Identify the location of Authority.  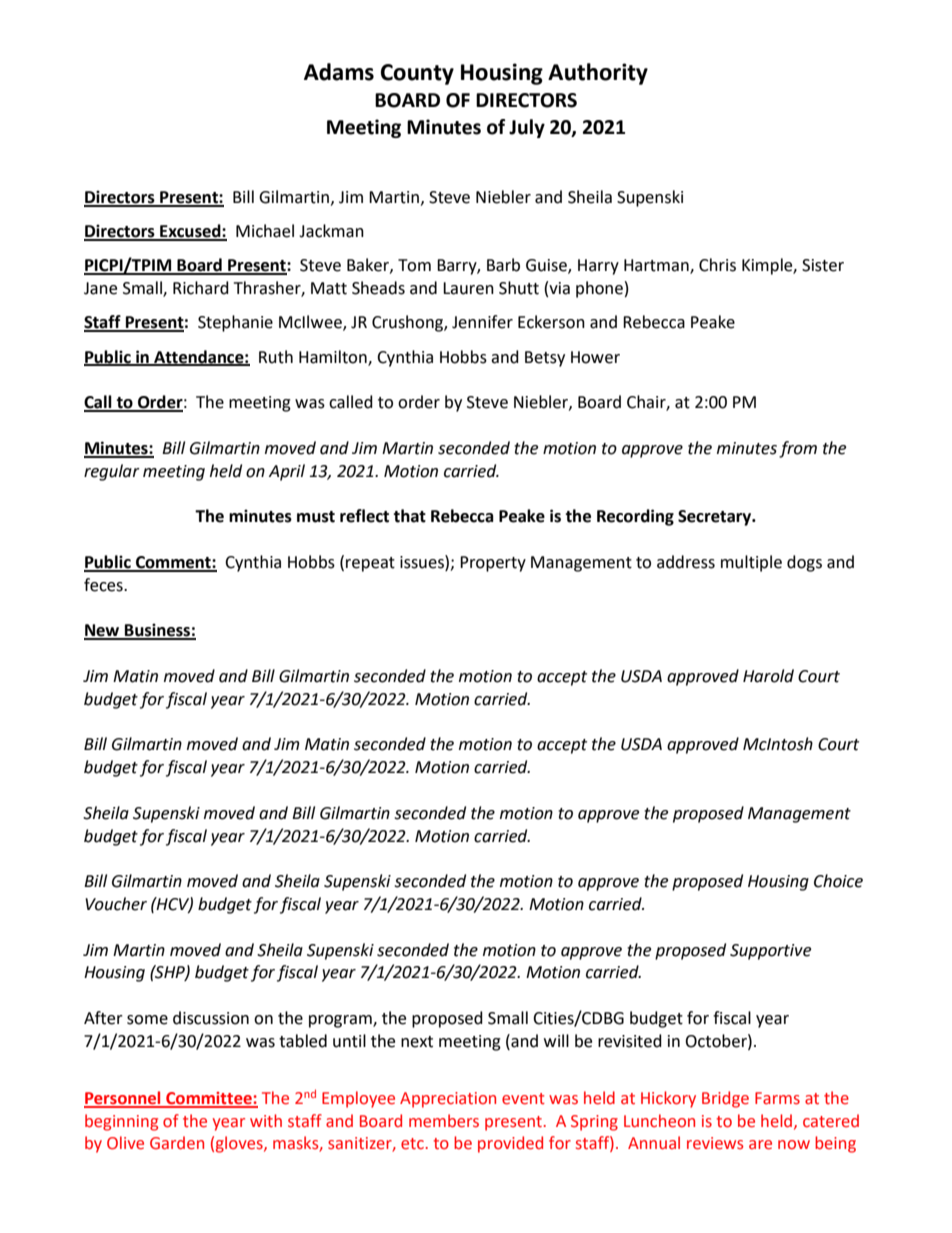
(598, 74).
